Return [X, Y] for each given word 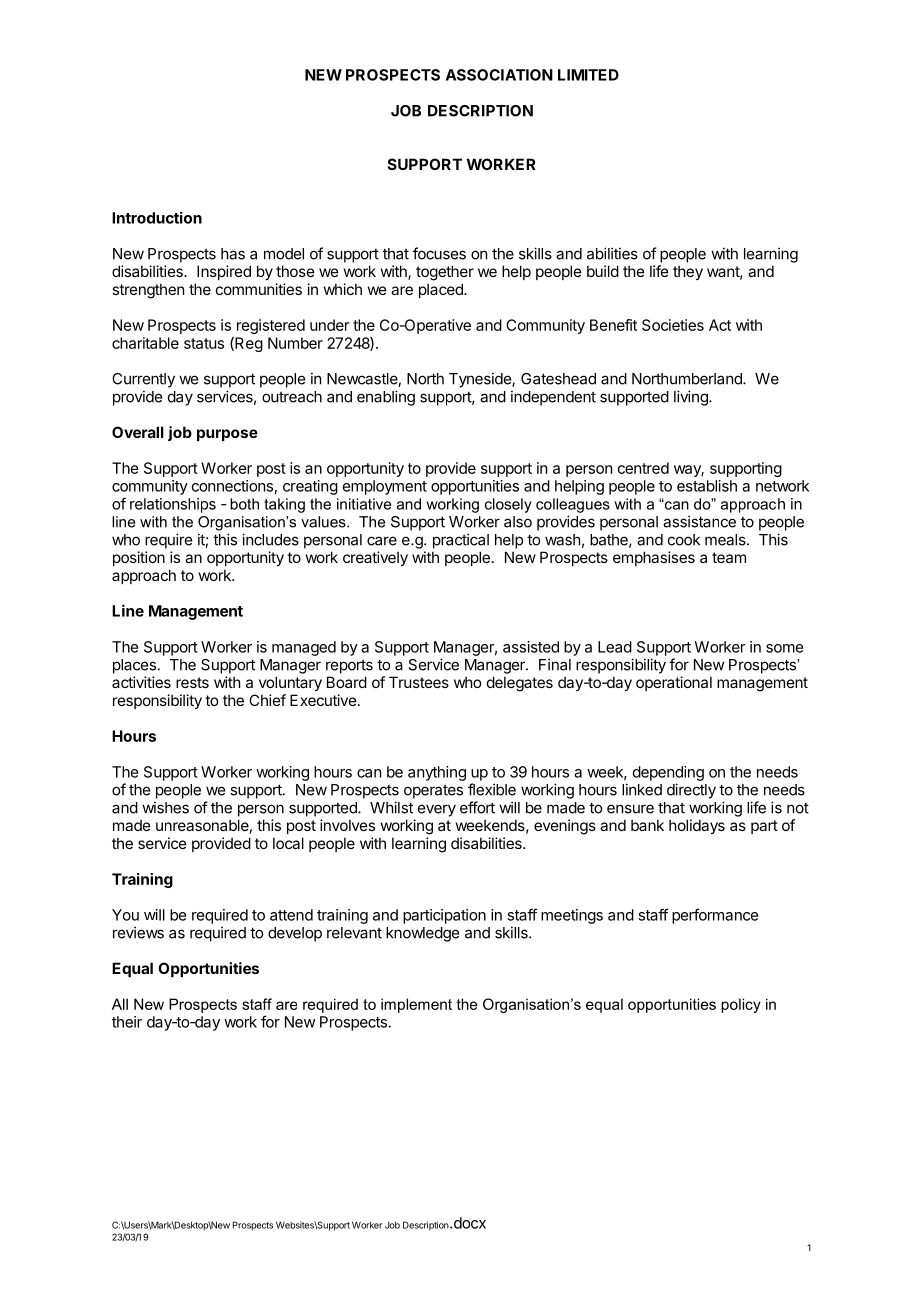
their [127, 1022]
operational [674, 683]
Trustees [419, 682]
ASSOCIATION [499, 75]
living [692, 398]
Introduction [157, 218]
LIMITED [588, 75]
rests [192, 682]
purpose [227, 435]
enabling [386, 398]
